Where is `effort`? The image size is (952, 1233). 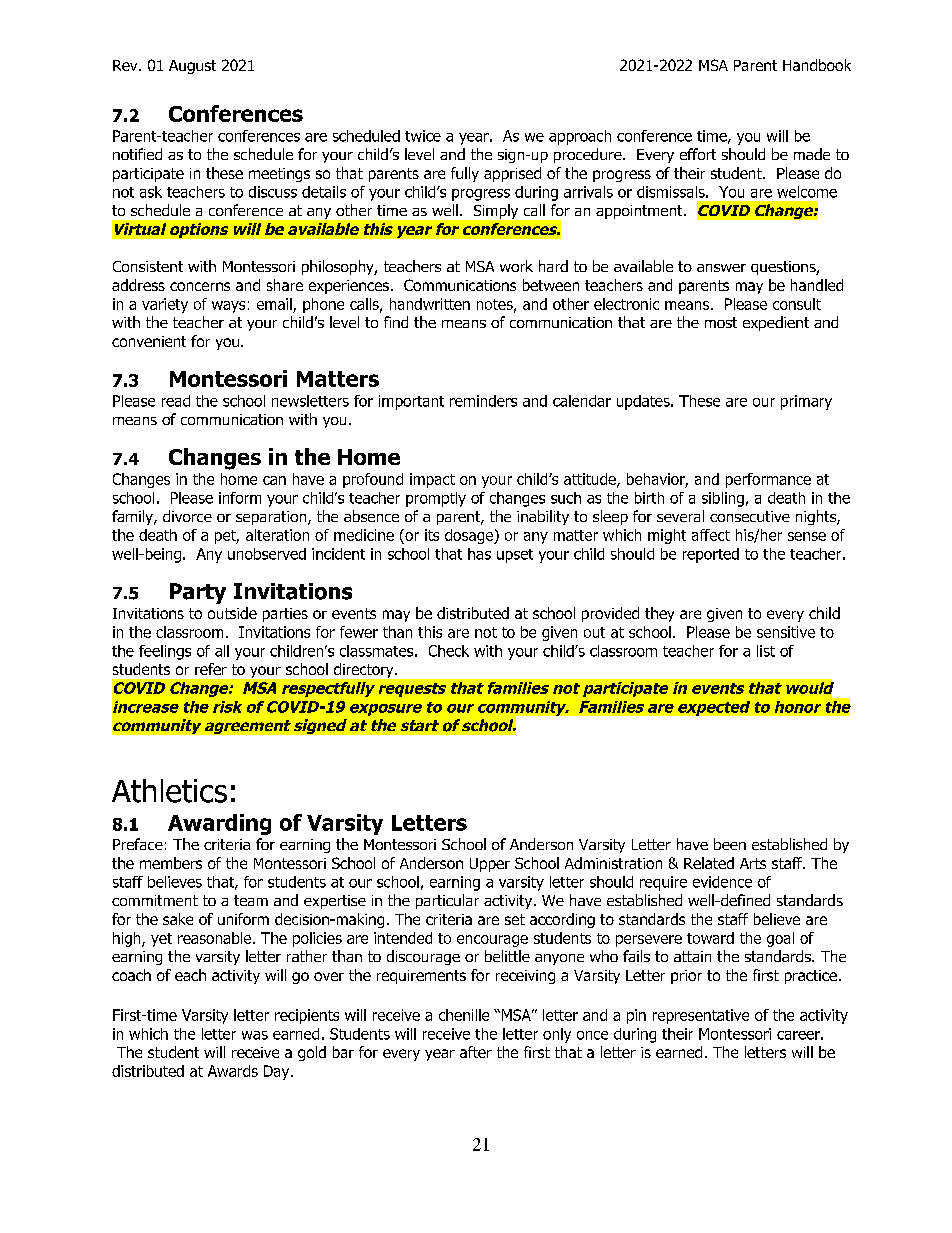 effort is located at coordinates (698, 154).
